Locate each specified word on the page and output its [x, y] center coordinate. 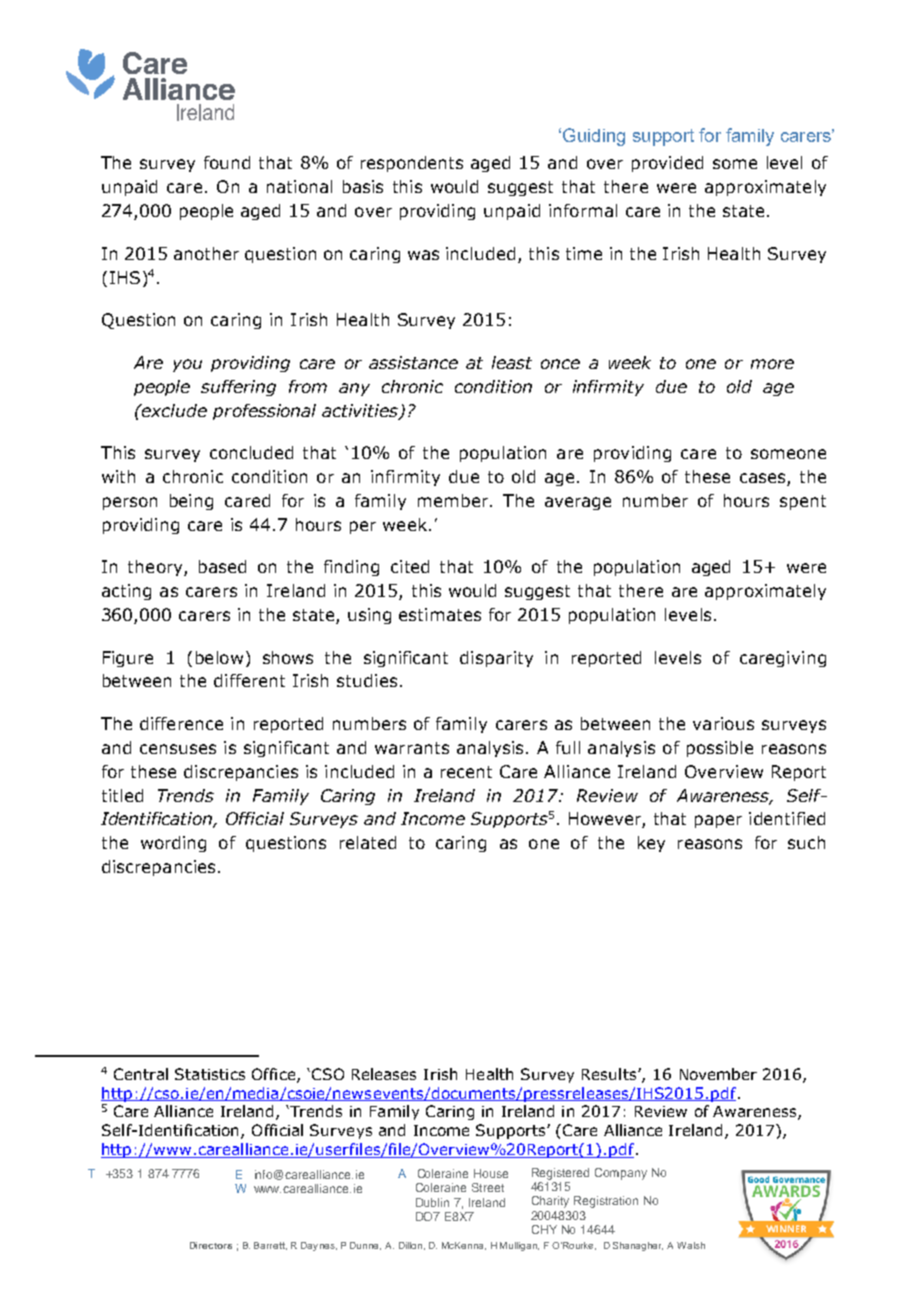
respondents [412, 164]
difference [181, 723]
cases [764, 479]
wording [173, 844]
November [718, 1074]
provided [667, 164]
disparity [496, 659]
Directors [211, 1245]
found [227, 162]
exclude [173, 410]
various [723, 723]
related [368, 842]
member [454, 500]
